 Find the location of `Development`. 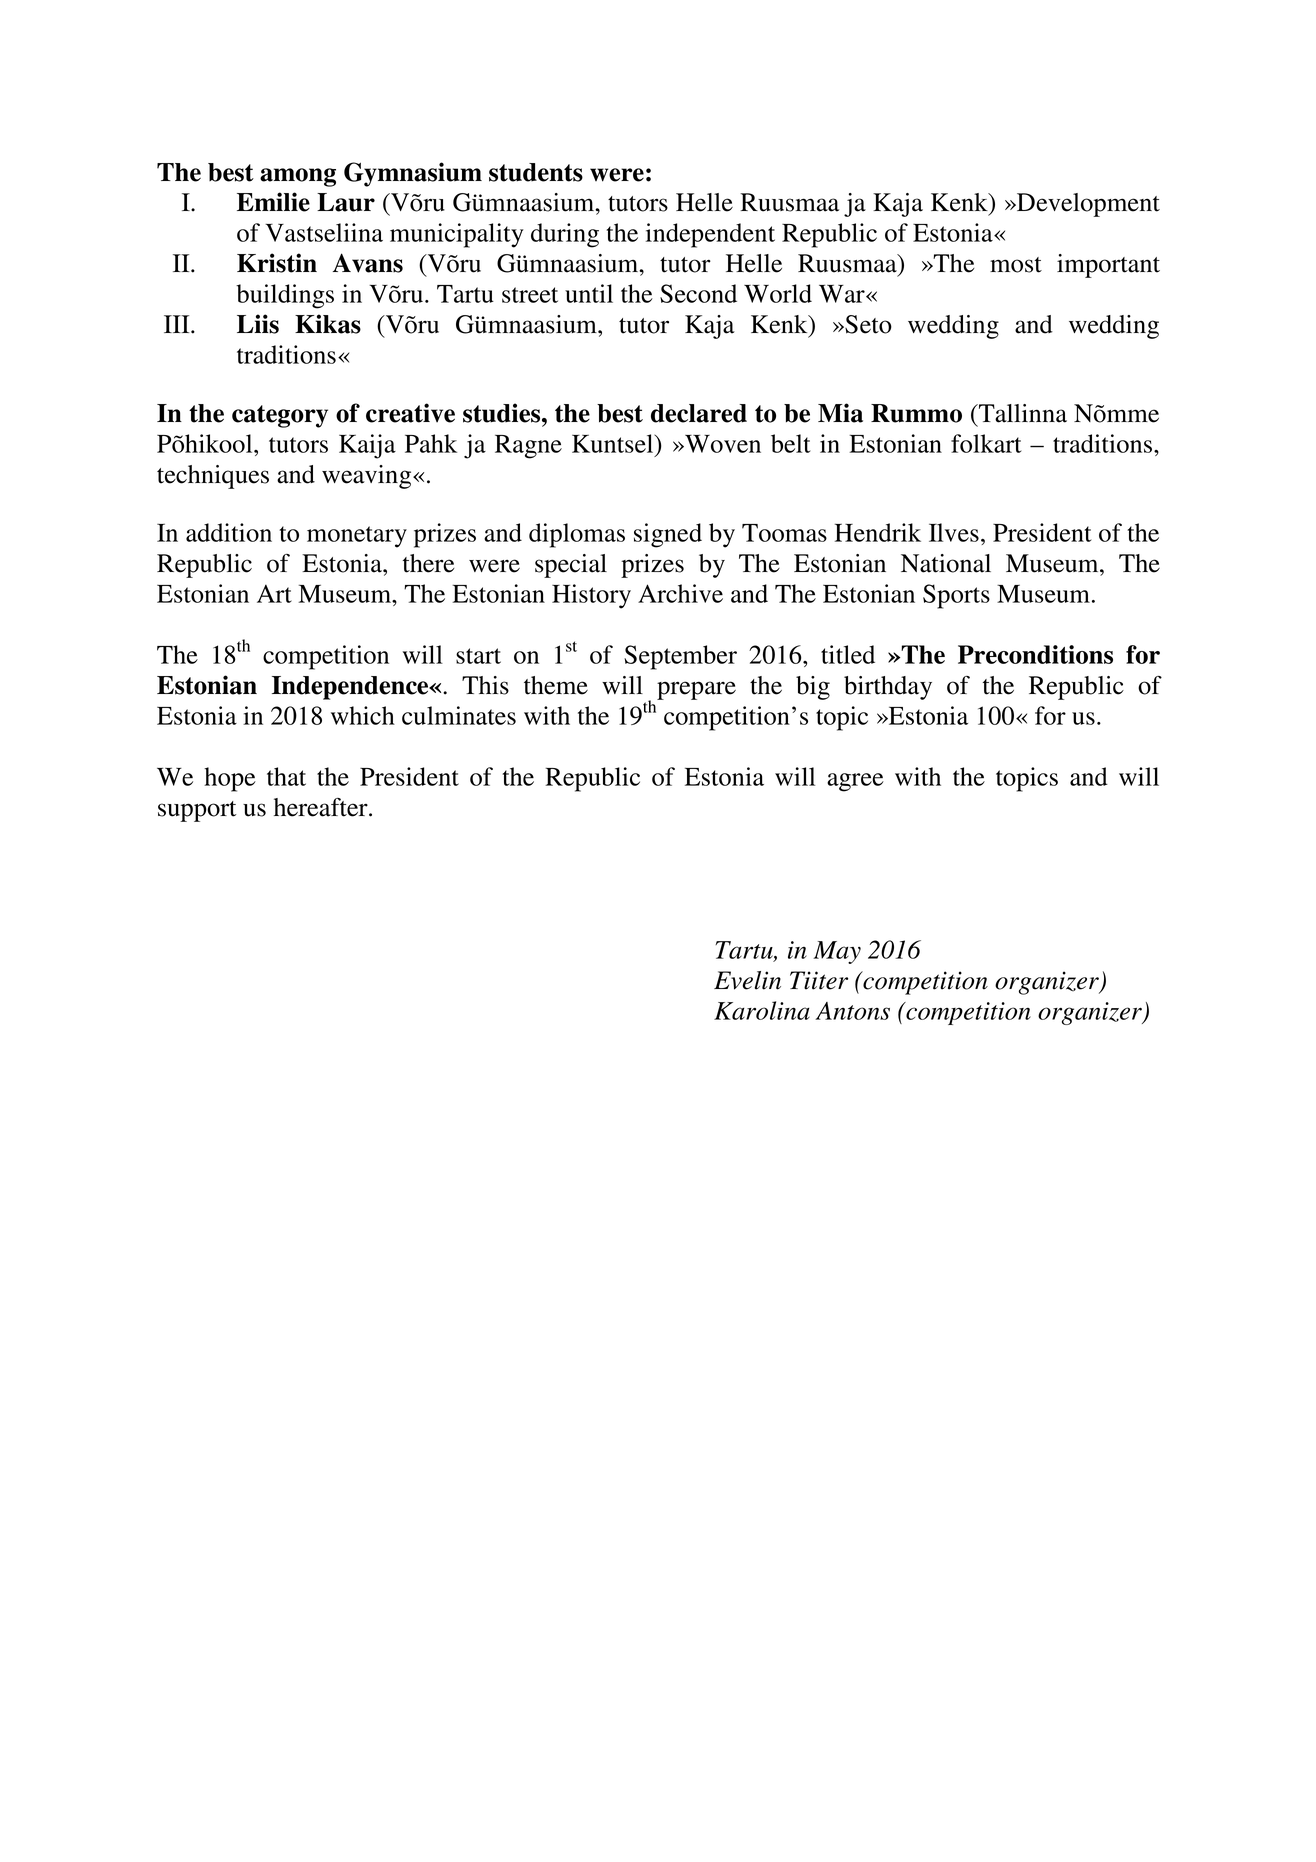

Development is located at coordinates (1087, 205).
